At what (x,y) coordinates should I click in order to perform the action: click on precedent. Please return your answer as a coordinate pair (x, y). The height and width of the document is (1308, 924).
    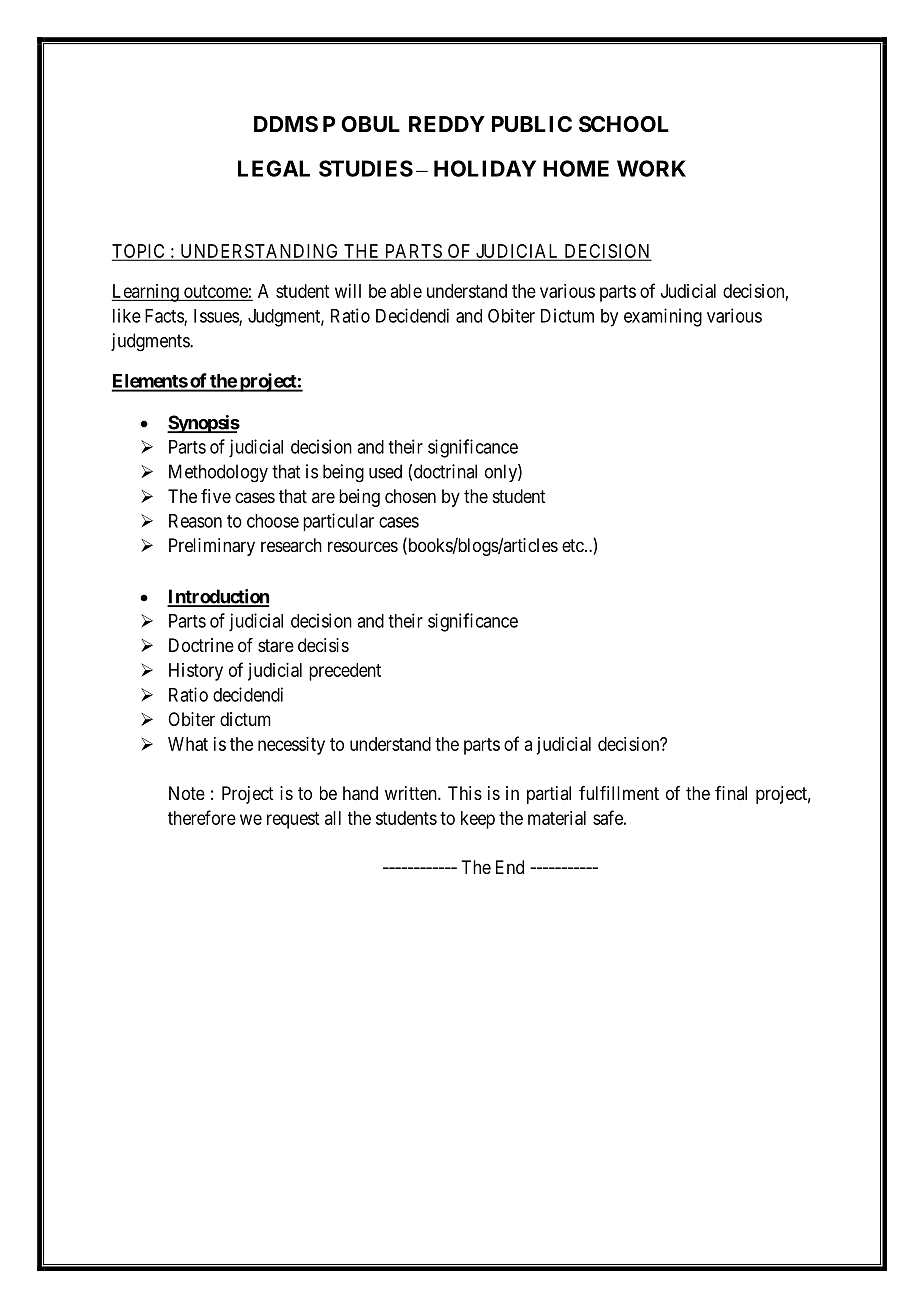
    Looking at the image, I should click on (345, 672).
